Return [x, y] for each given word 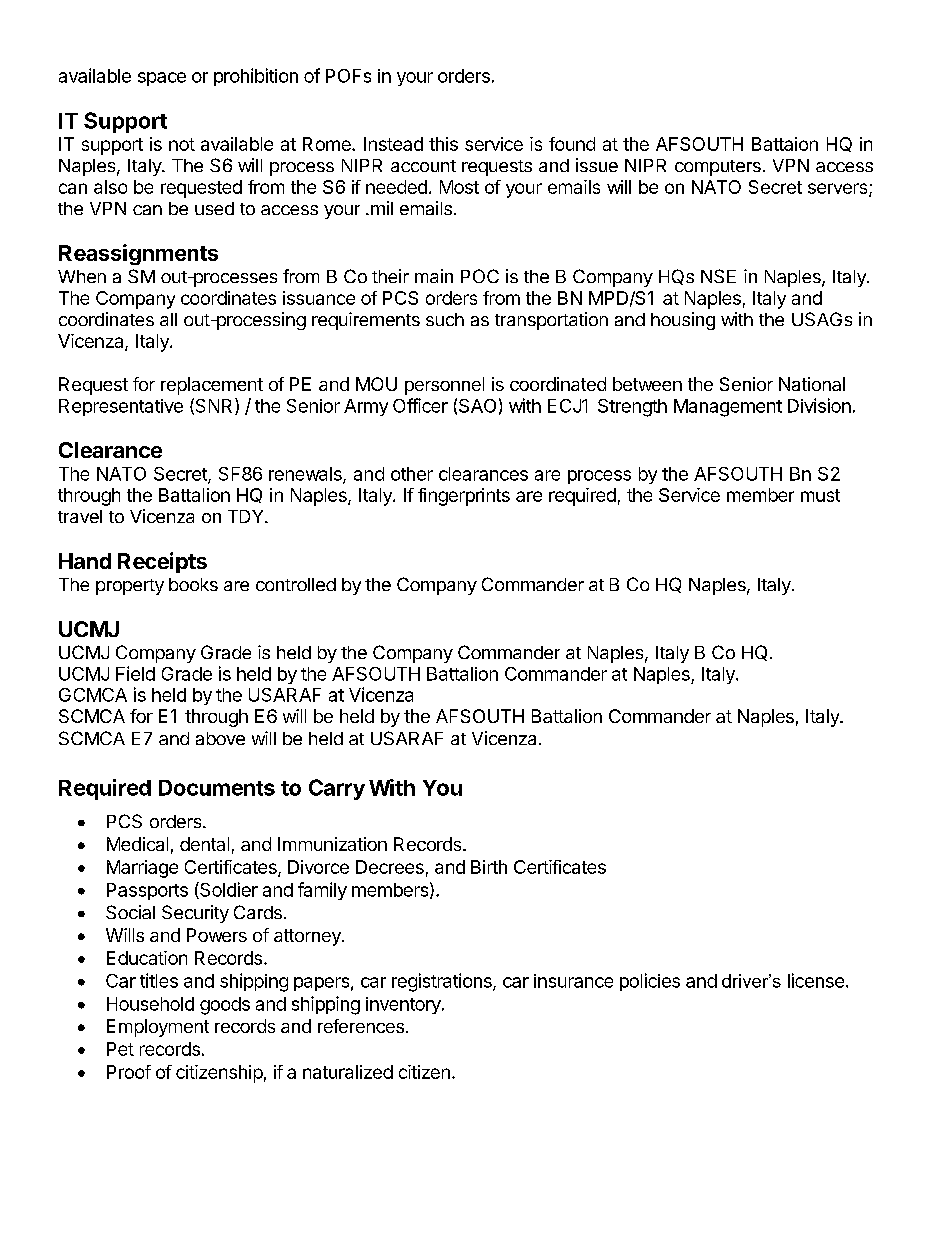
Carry [337, 789]
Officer [420, 405]
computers [718, 168]
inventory [404, 1005]
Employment [158, 1028]
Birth [489, 867]
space [162, 79]
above [220, 738]
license [816, 980]
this [443, 144]
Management [728, 408]
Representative [121, 407]
